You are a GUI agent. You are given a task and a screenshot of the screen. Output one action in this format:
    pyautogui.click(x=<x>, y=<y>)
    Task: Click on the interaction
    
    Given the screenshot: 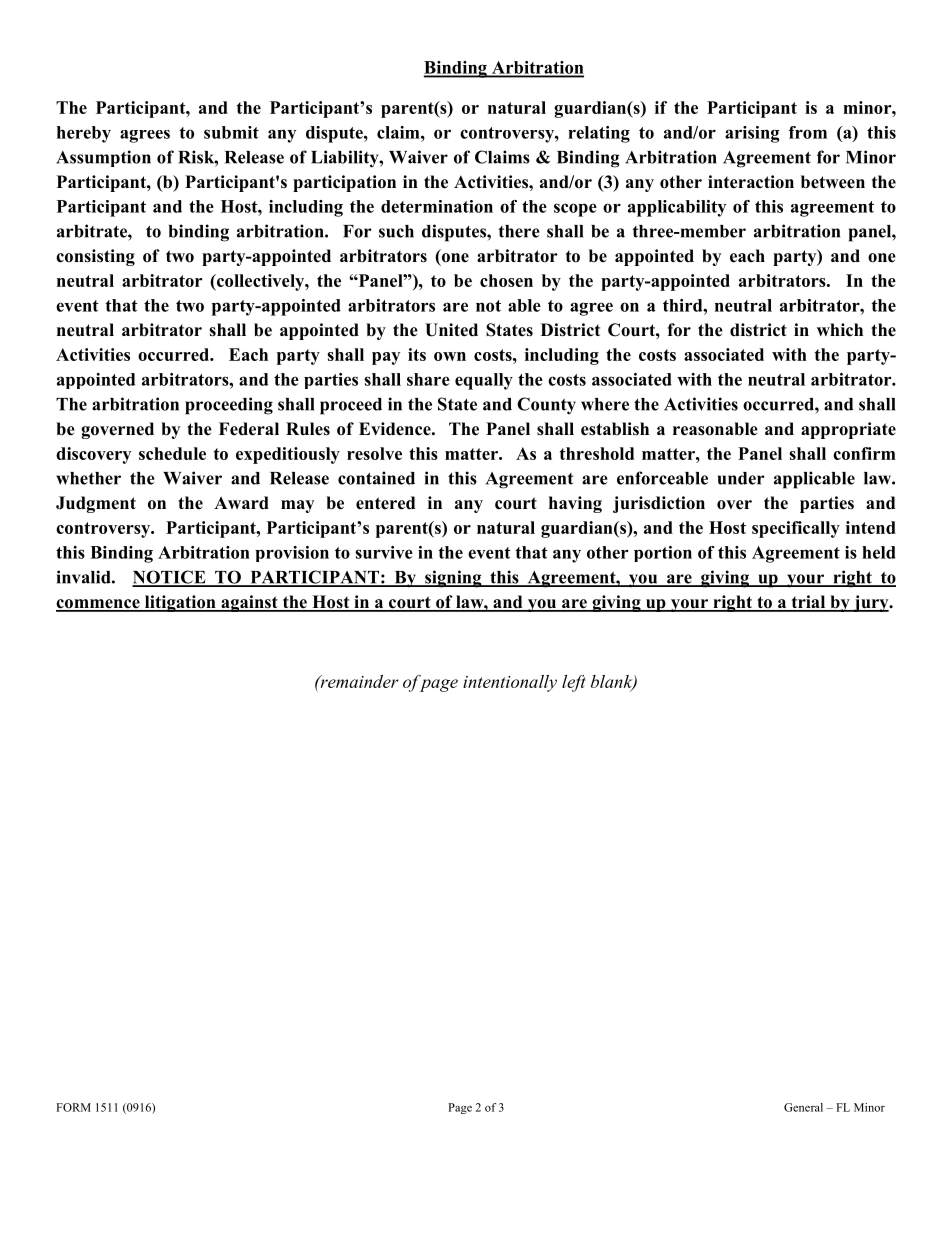 What is the action you would take?
    pyautogui.click(x=751, y=182)
